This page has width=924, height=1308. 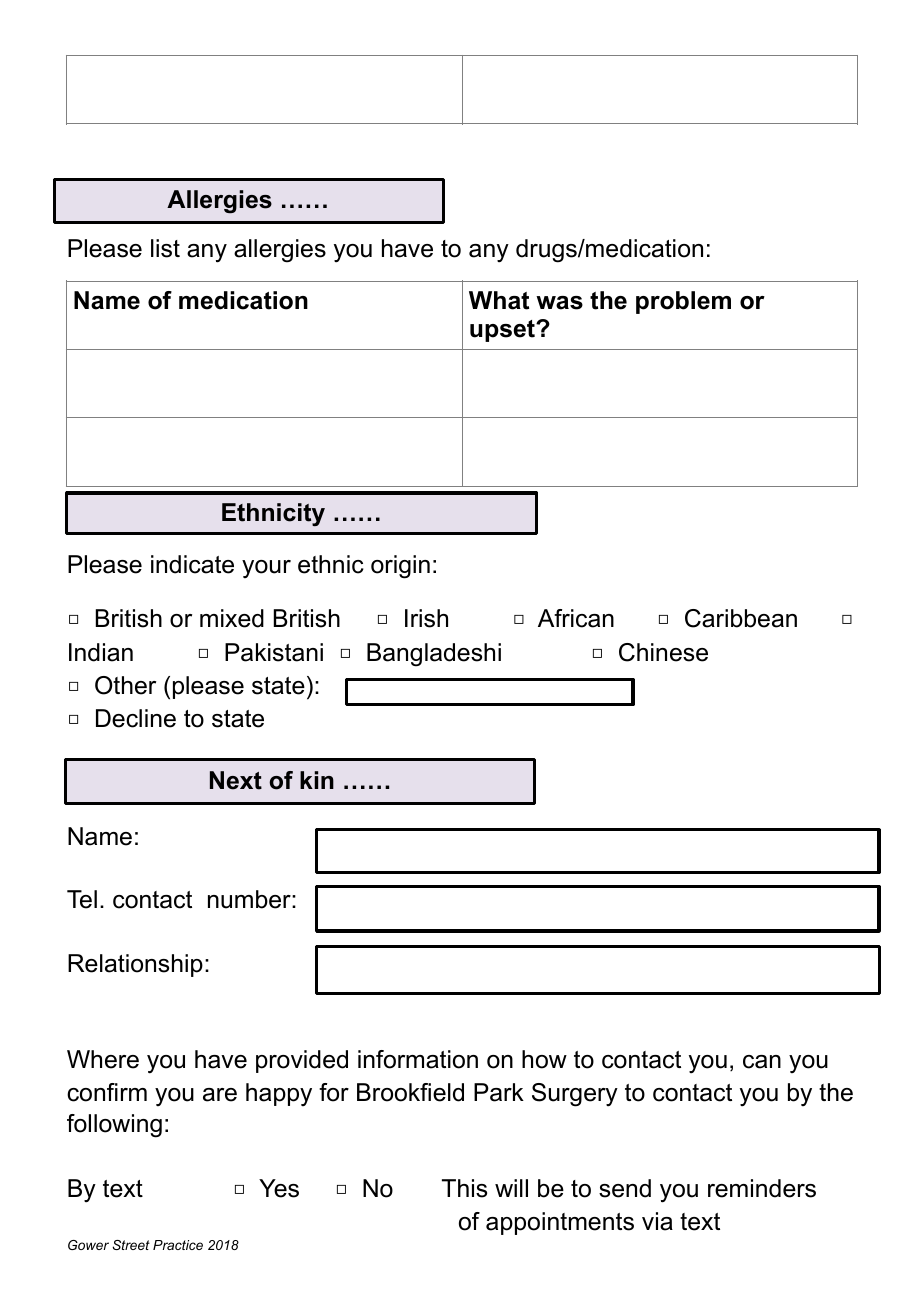 What do you see at coordinates (663, 652) in the page?
I see `Chinese` at bounding box center [663, 652].
